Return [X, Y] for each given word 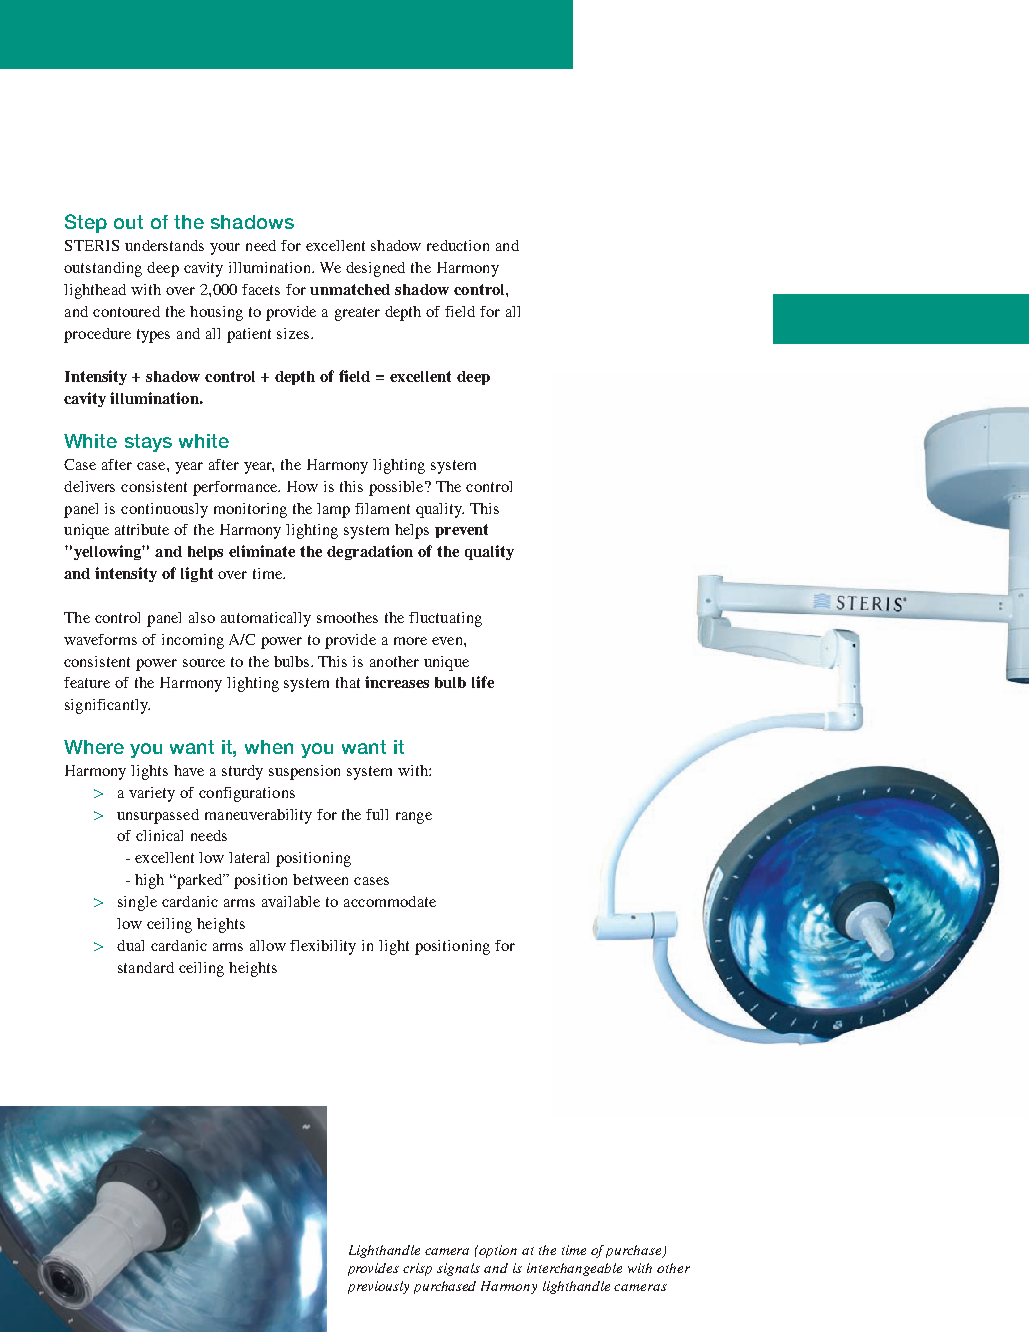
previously [378, 1287]
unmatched [350, 289]
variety [152, 794]
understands [164, 245]
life [483, 682]
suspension [304, 772]
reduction [458, 245]
